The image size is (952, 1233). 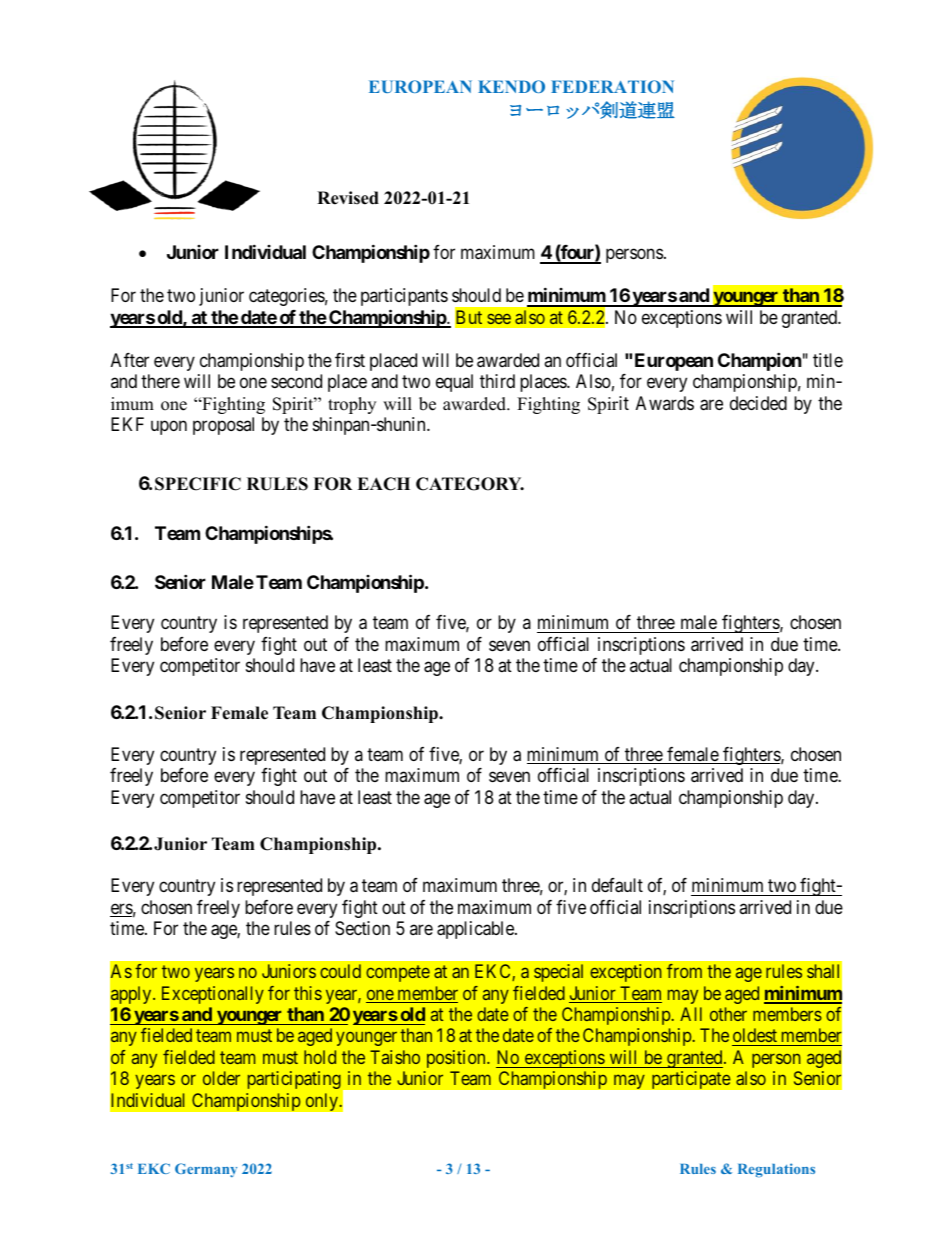 What do you see at coordinates (457, 1059) in the screenshot?
I see `position` at bounding box center [457, 1059].
